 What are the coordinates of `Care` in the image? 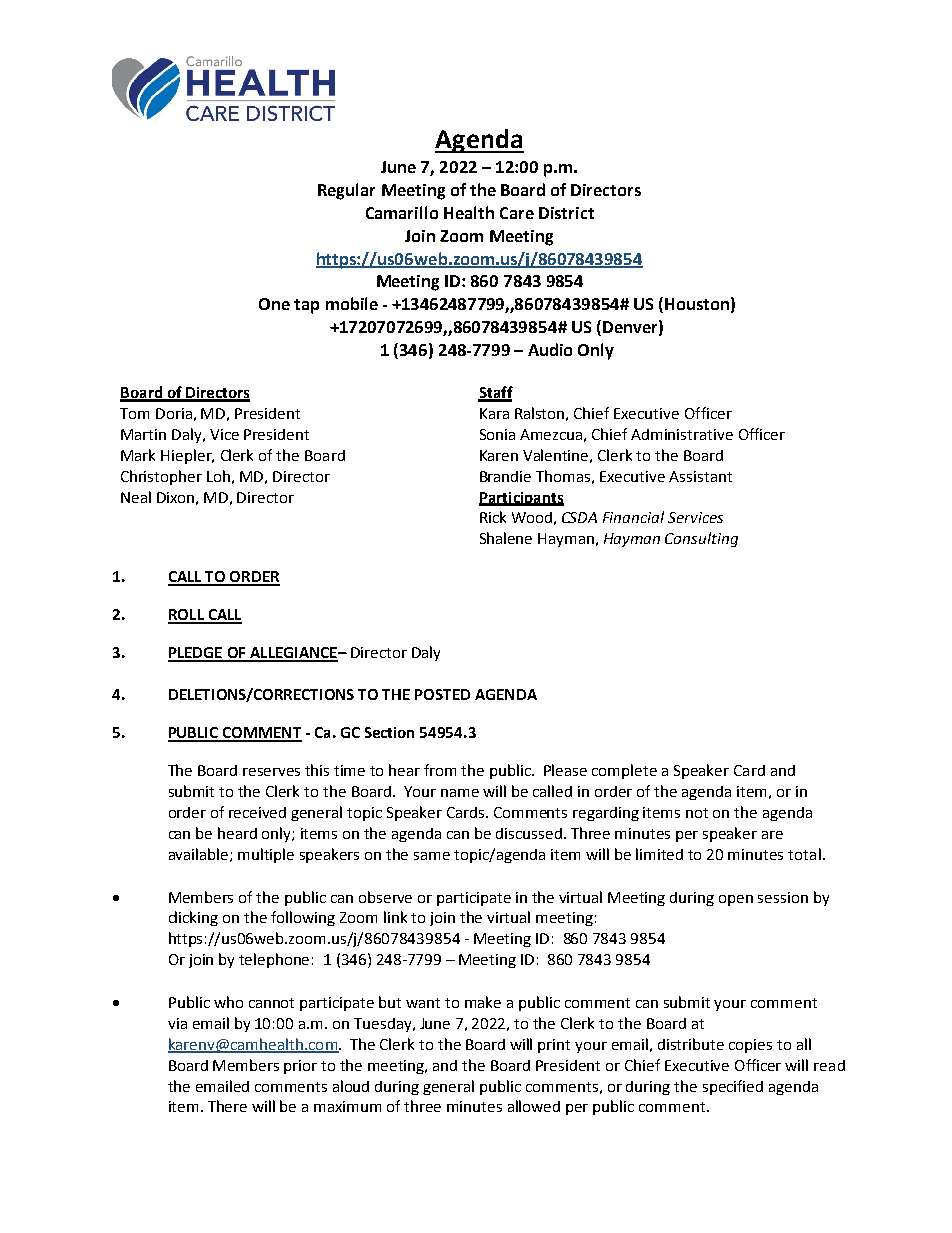 It's located at (517, 213).
